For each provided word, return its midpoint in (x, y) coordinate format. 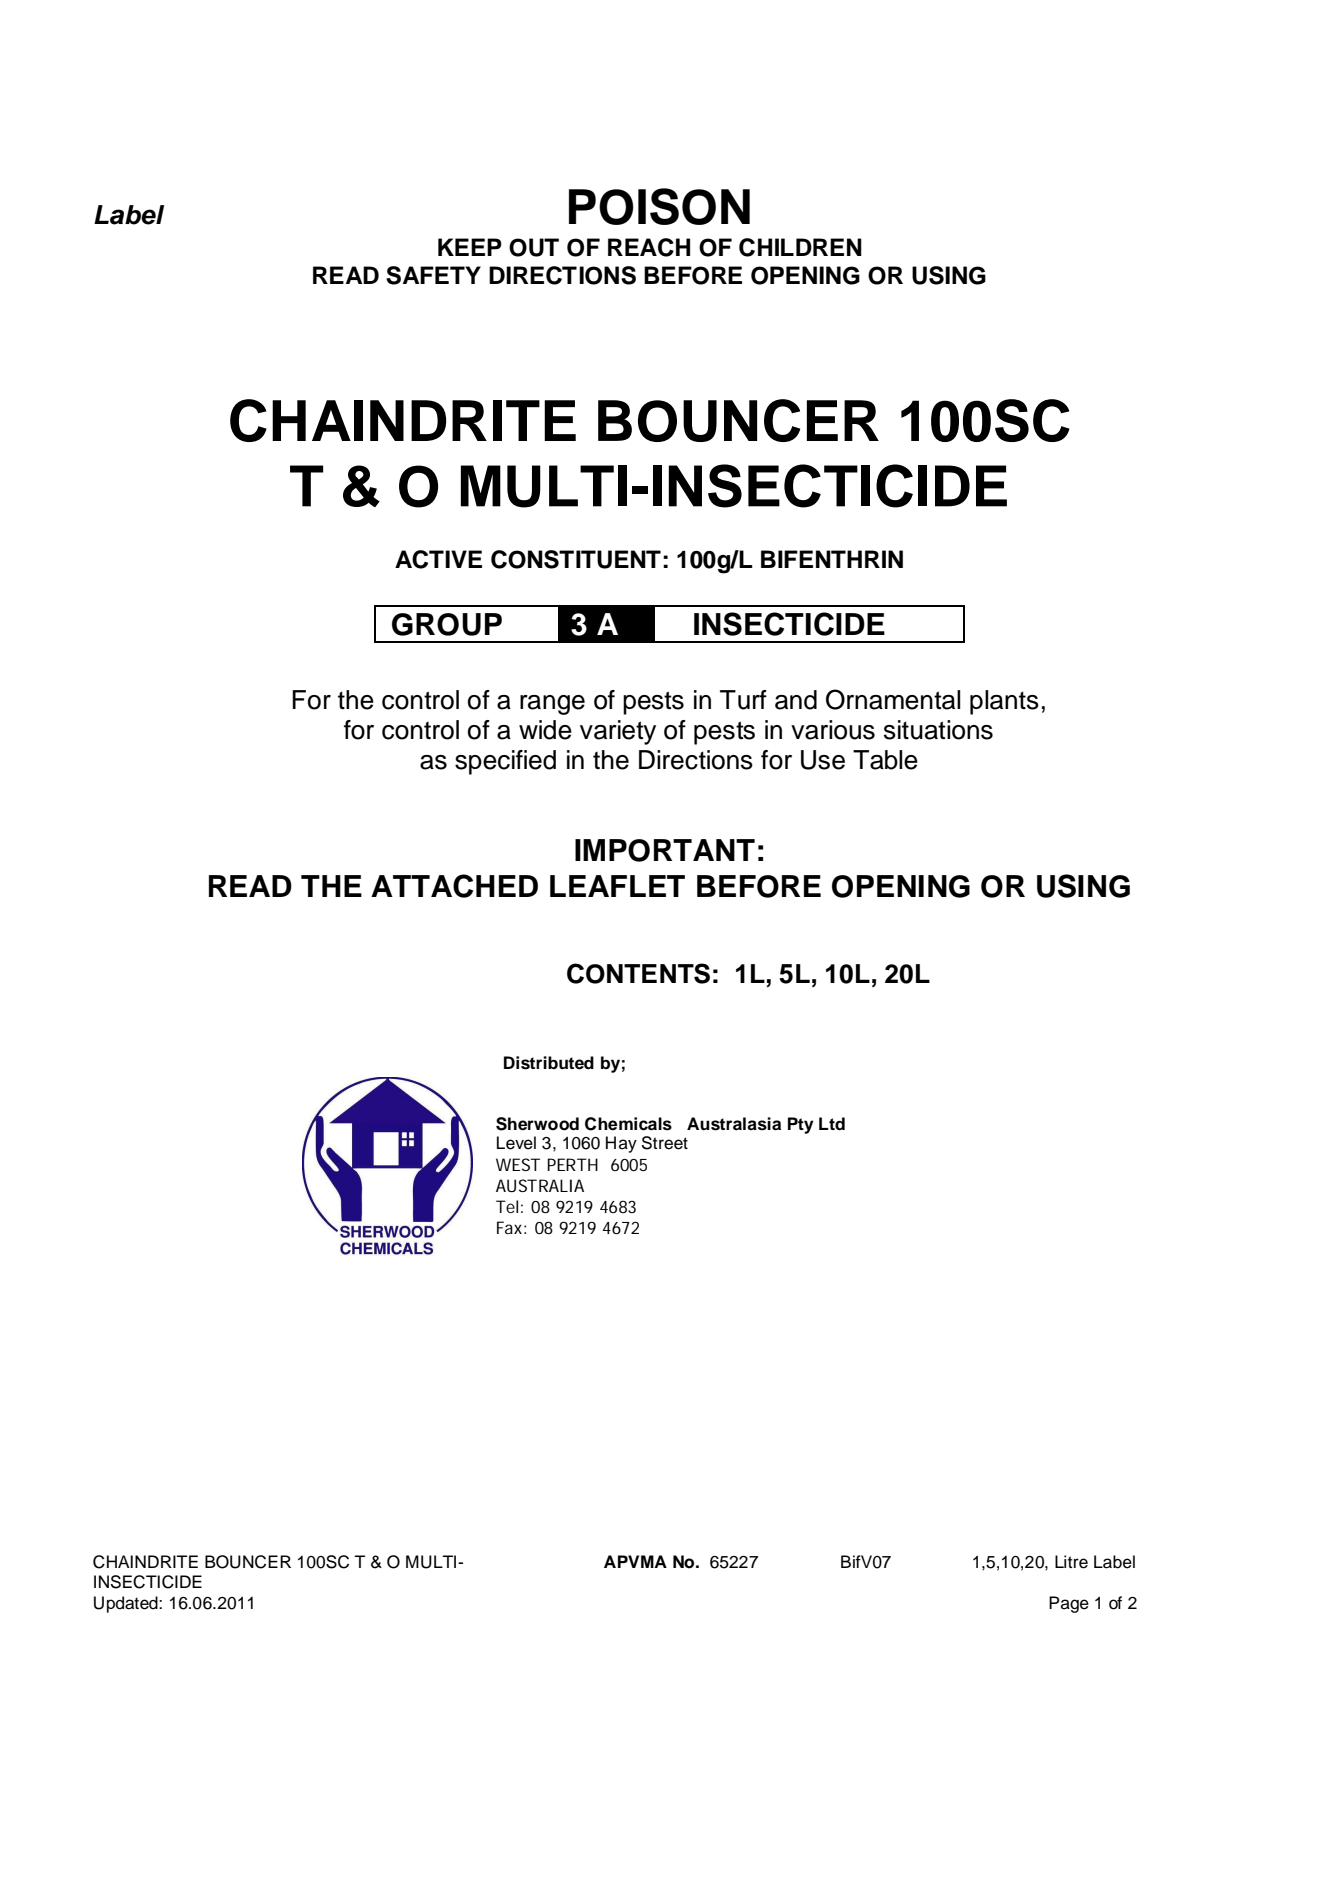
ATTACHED (454, 886)
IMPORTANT (665, 850)
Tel (507, 1206)
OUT (534, 247)
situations (938, 730)
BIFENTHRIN (832, 559)
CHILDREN (800, 247)
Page (1069, 1604)
